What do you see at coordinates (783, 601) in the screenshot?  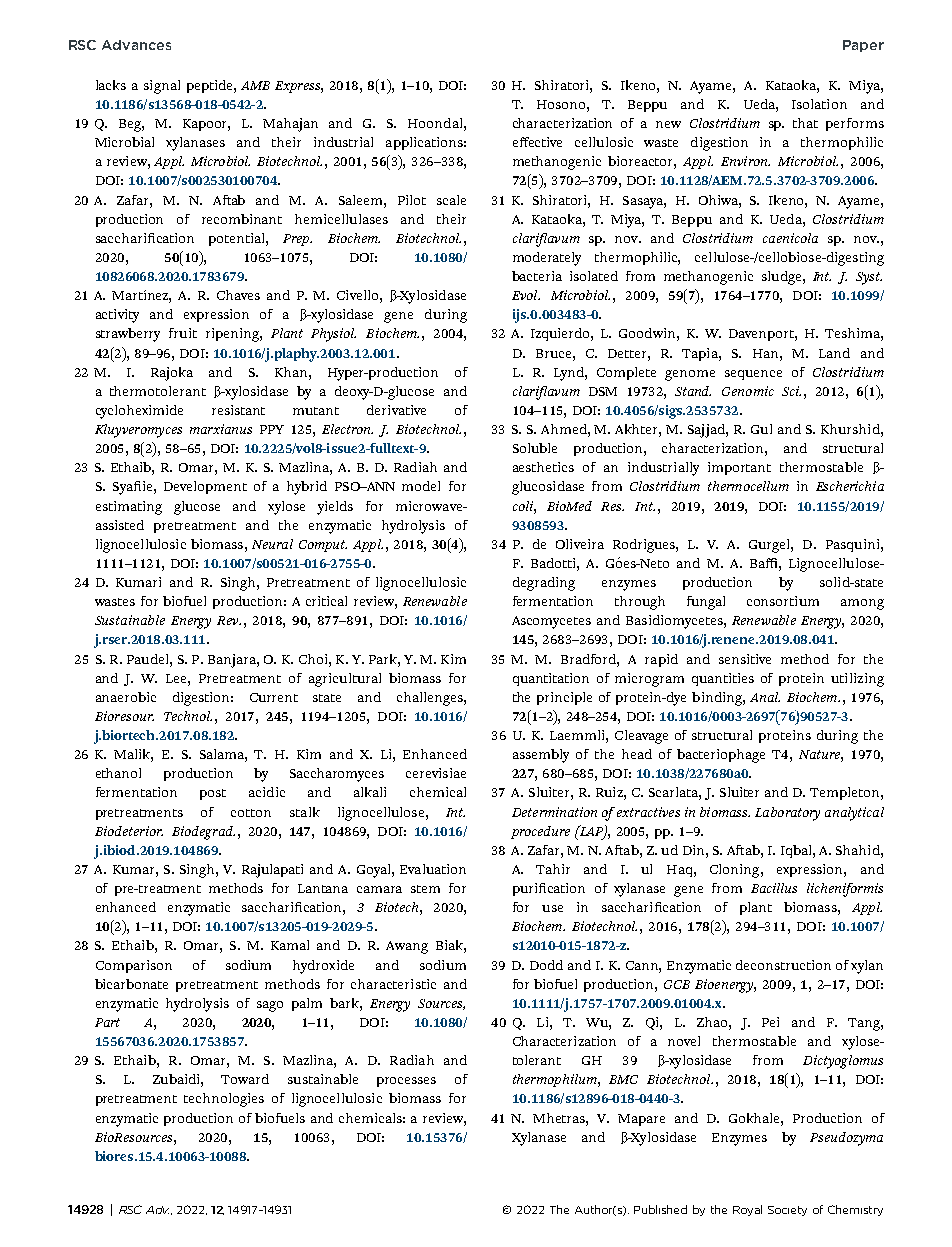 I see `consortium` at bounding box center [783, 601].
